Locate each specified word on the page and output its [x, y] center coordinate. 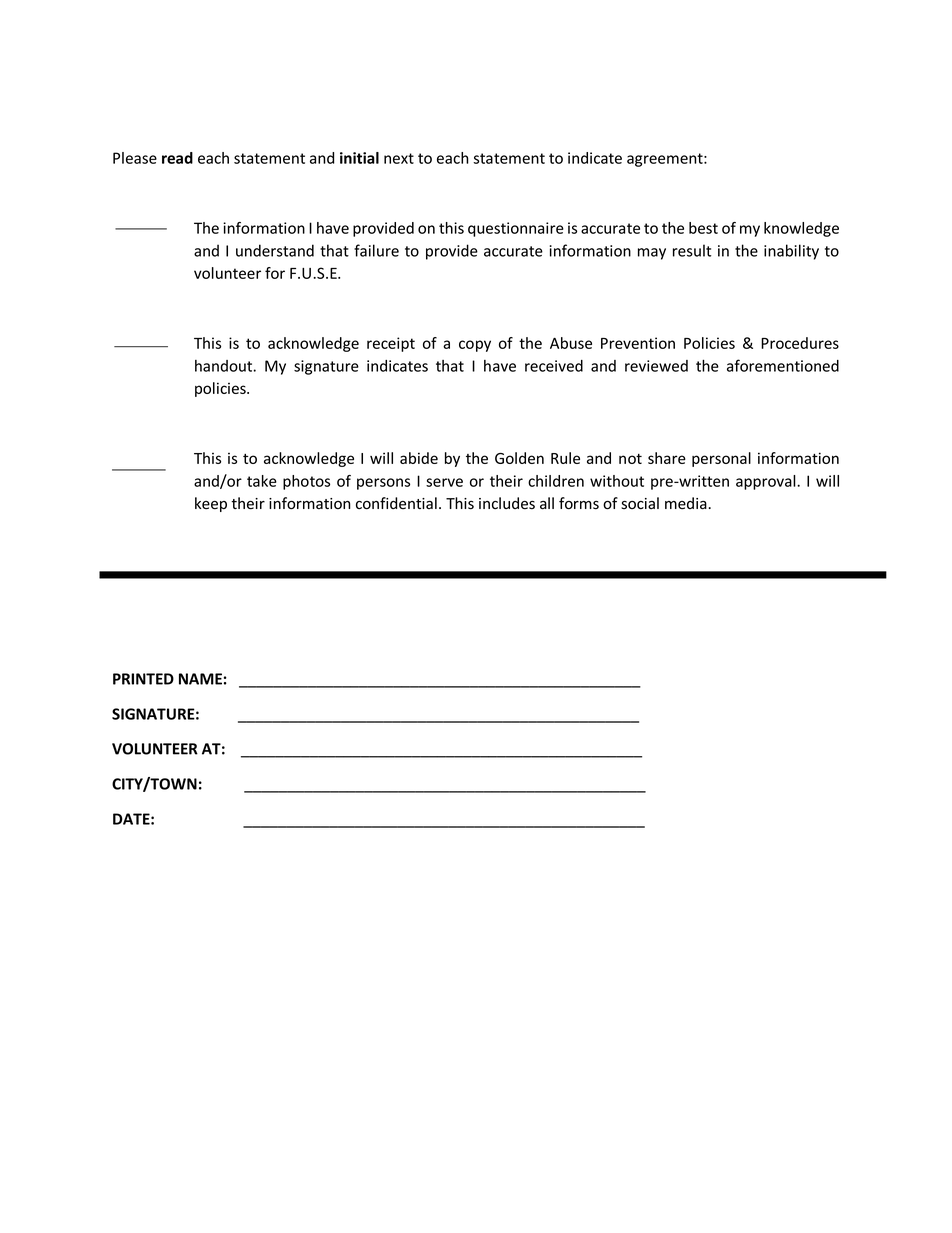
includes [507, 503]
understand [275, 250]
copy [475, 346]
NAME [200, 679]
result [692, 250]
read [177, 158]
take [262, 481]
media [687, 503]
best [703, 228]
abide [419, 458]
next [399, 158]
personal [721, 459]
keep [211, 504]
